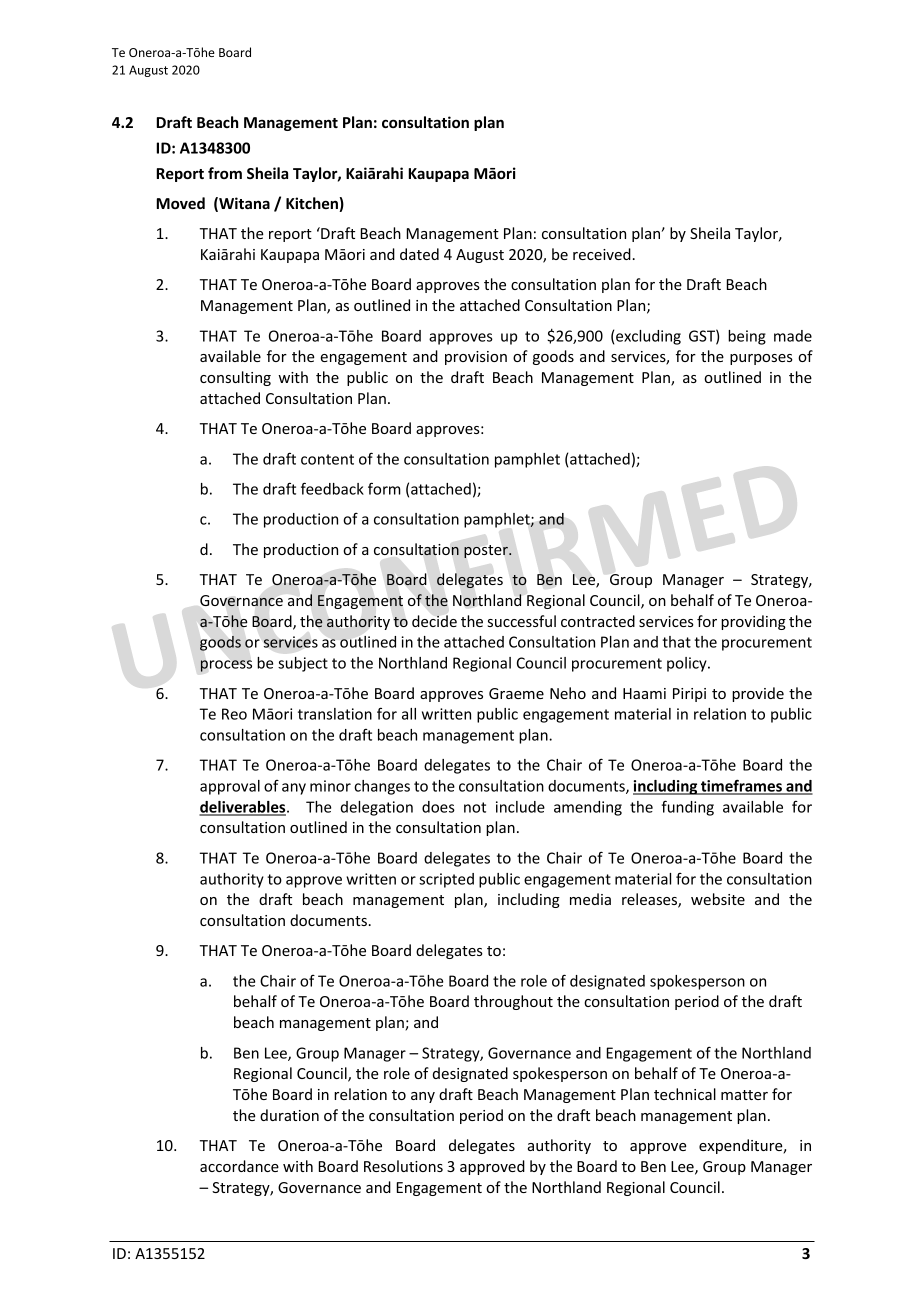 The height and width of the page is (1308, 924). Describe the element at coordinates (741, 786) in the page. I see `timeframes` at that location.
